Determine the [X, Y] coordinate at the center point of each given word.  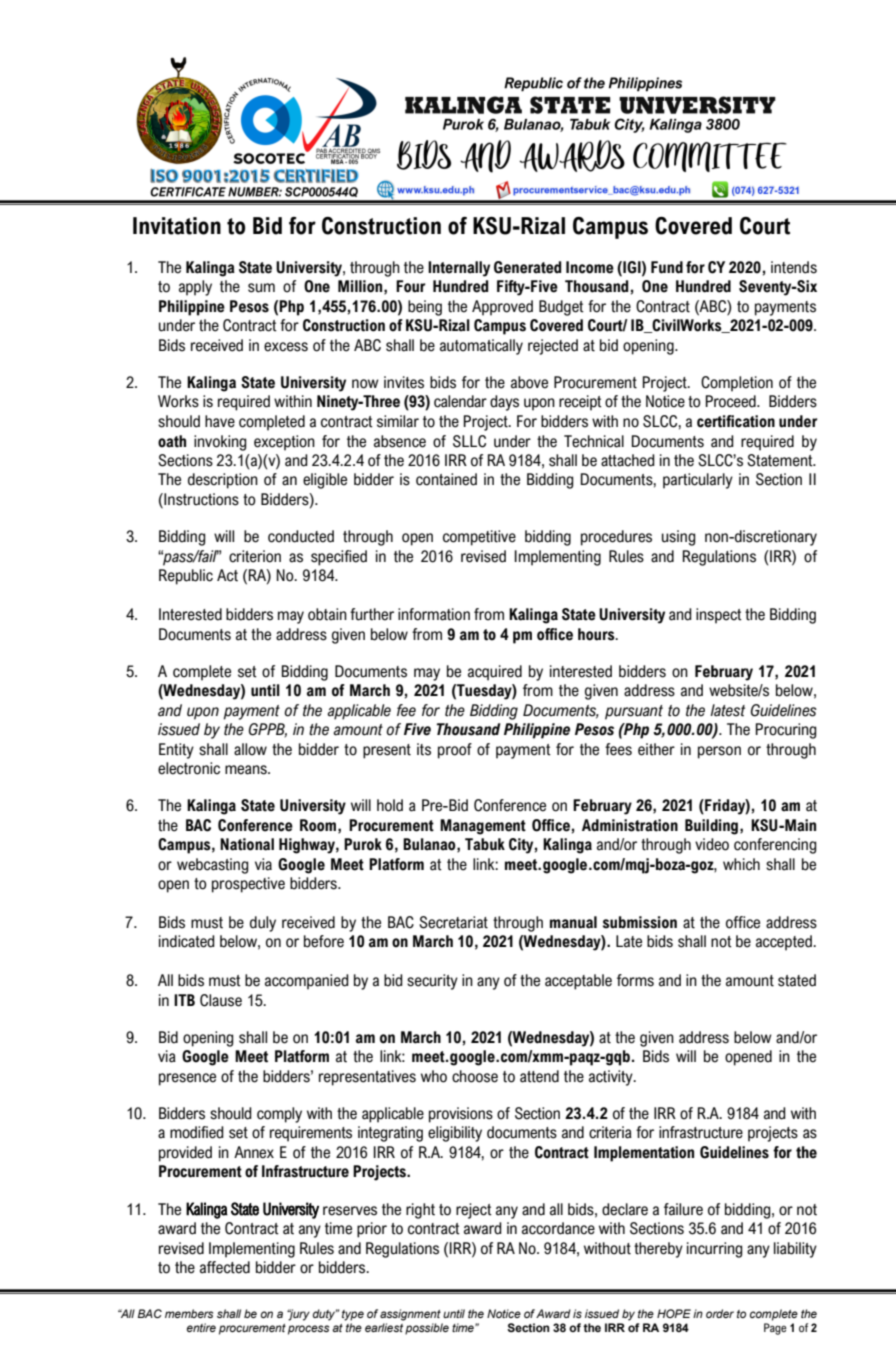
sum [261, 288]
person [719, 752]
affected [225, 1267]
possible [427, 1329]
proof [455, 751]
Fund [667, 267]
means [247, 770]
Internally [459, 269]
